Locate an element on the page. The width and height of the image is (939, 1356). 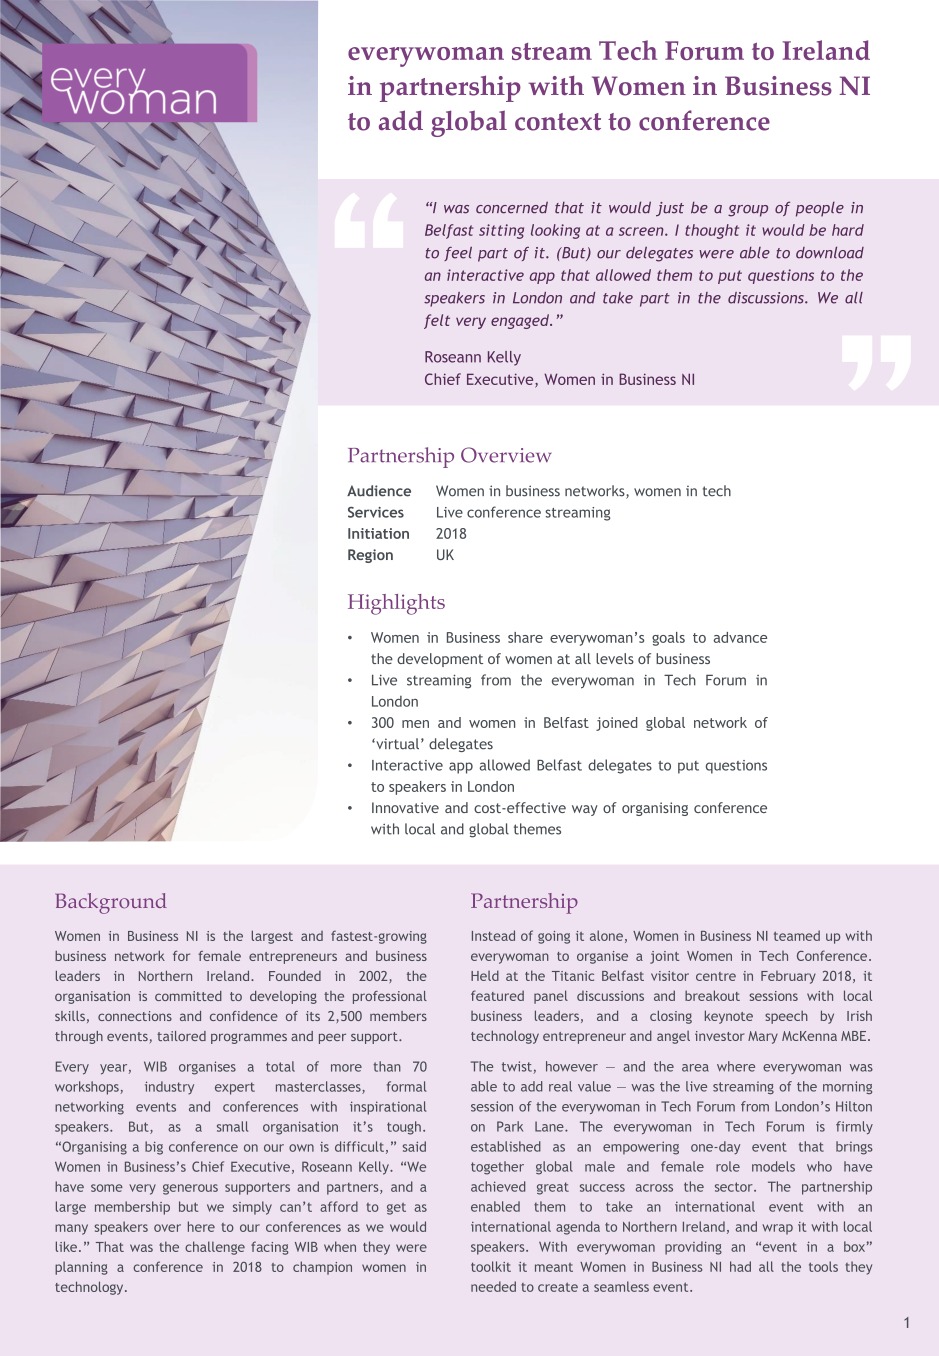
advance is located at coordinates (740, 637).
